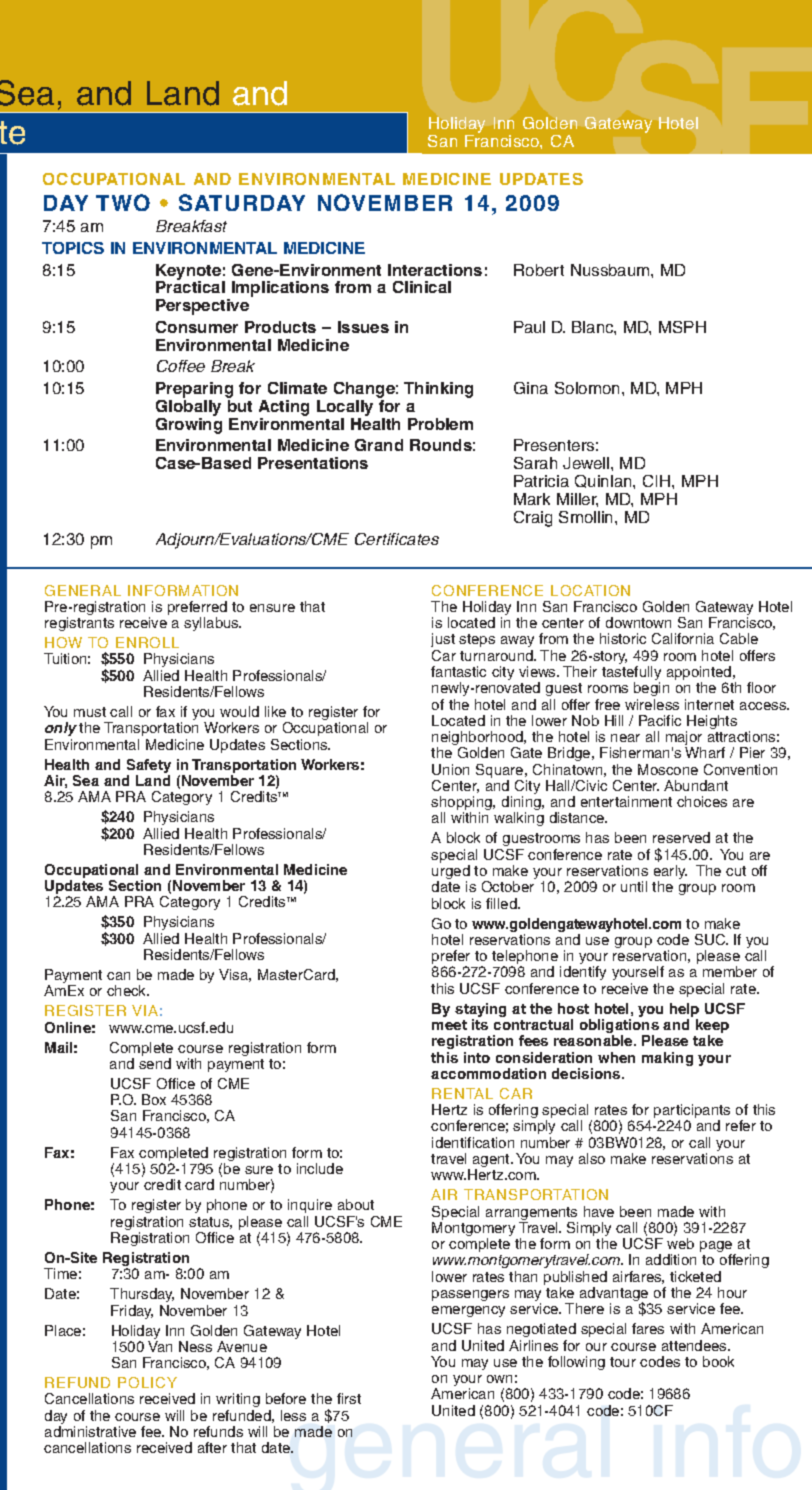 Image resolution: width=812 pixels, height=1490 pixels. I want to click on first, so click(349, 1398).
